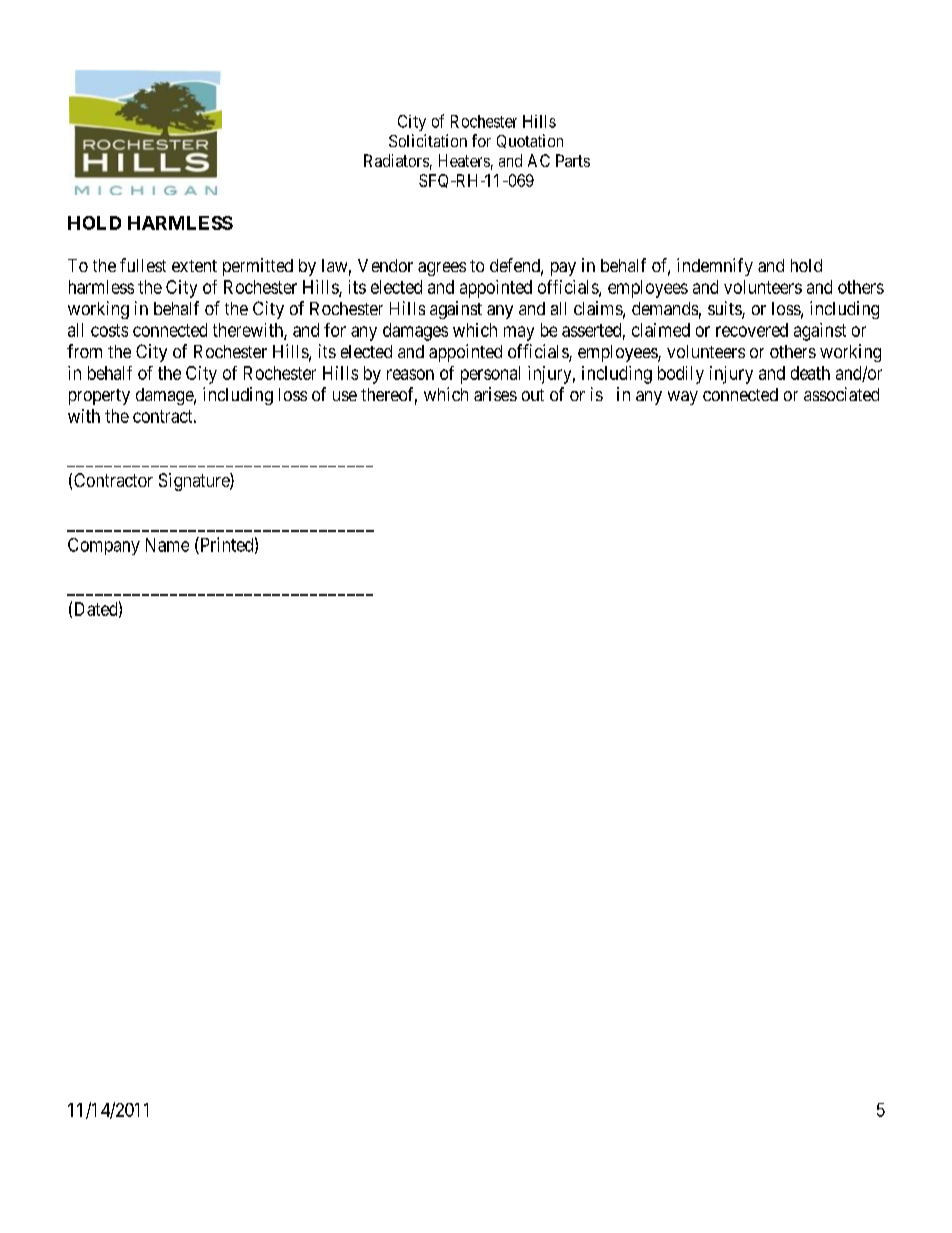 This screenshot has width=952, height=1233. I want to click on agrees, so click(442, 269).
